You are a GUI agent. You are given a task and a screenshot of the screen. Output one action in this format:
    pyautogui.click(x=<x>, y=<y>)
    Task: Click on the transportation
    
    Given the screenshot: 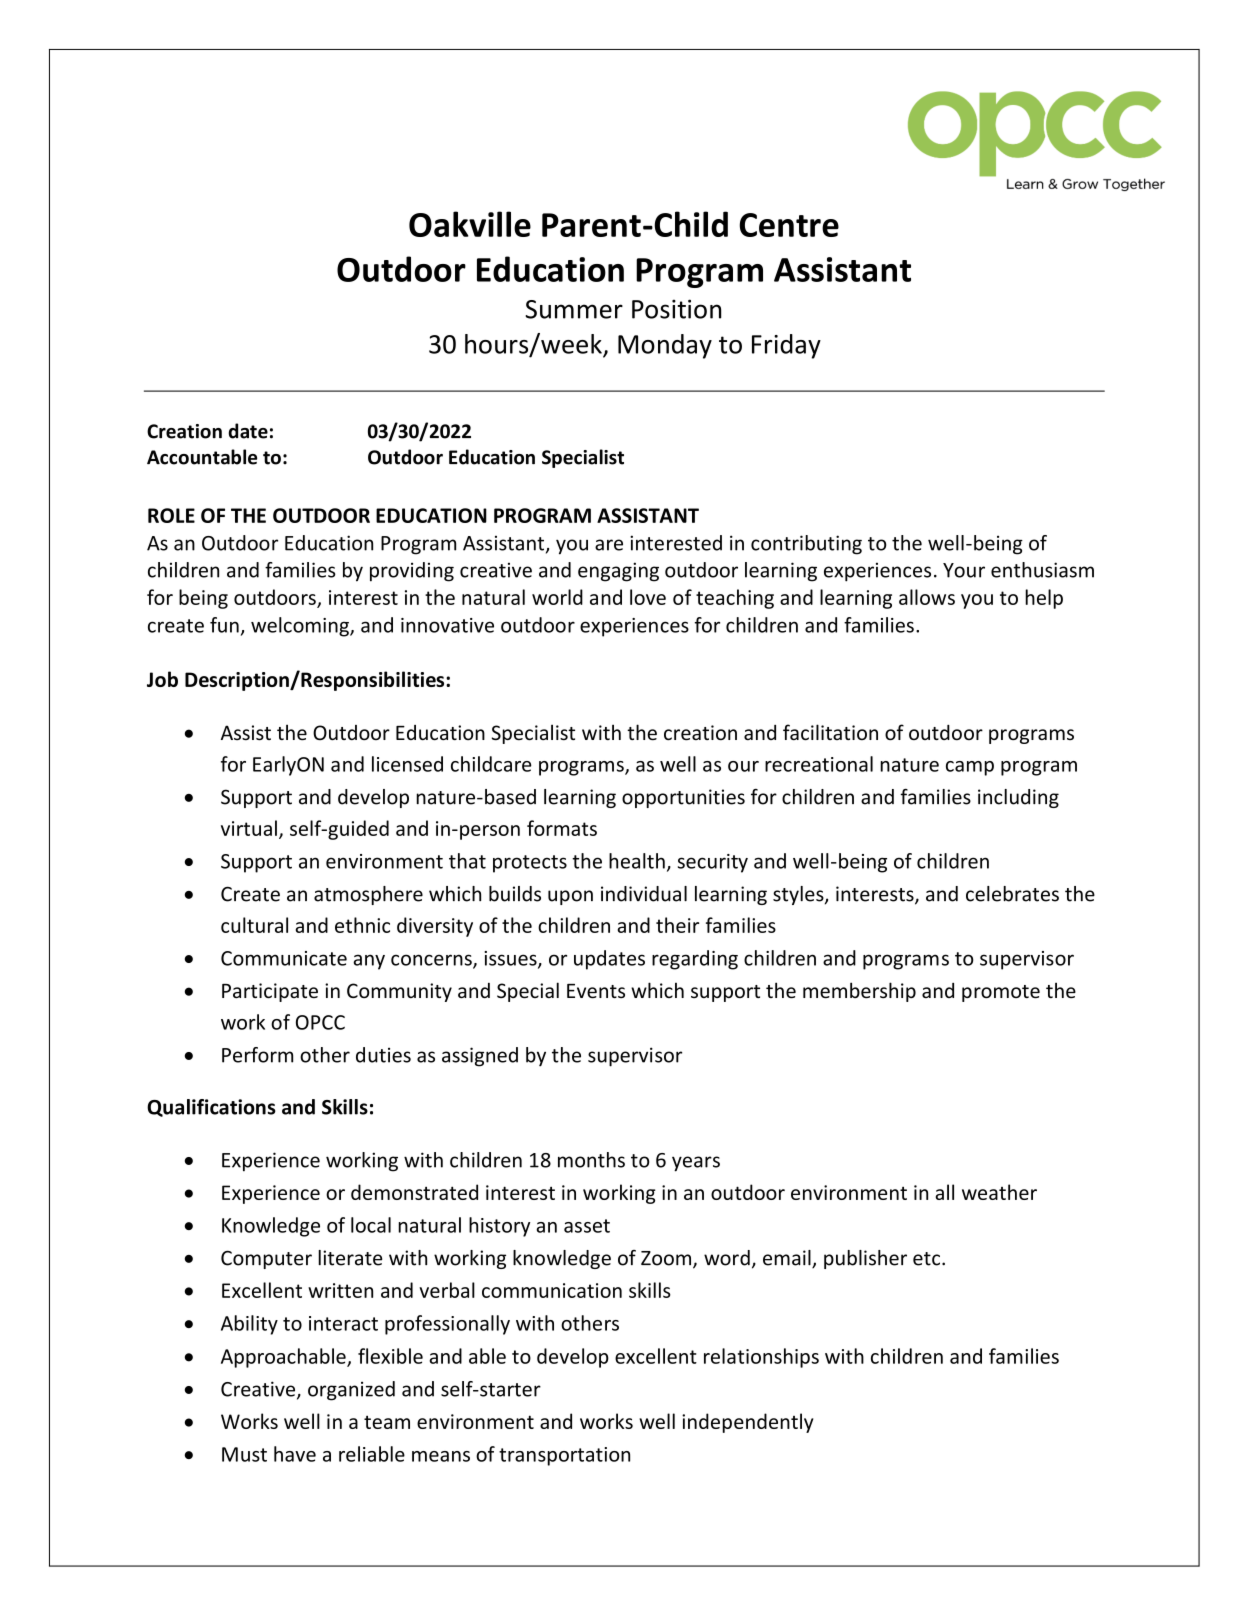 What is the action you would take?
    pyautogui.click(x=564, y=1456)
